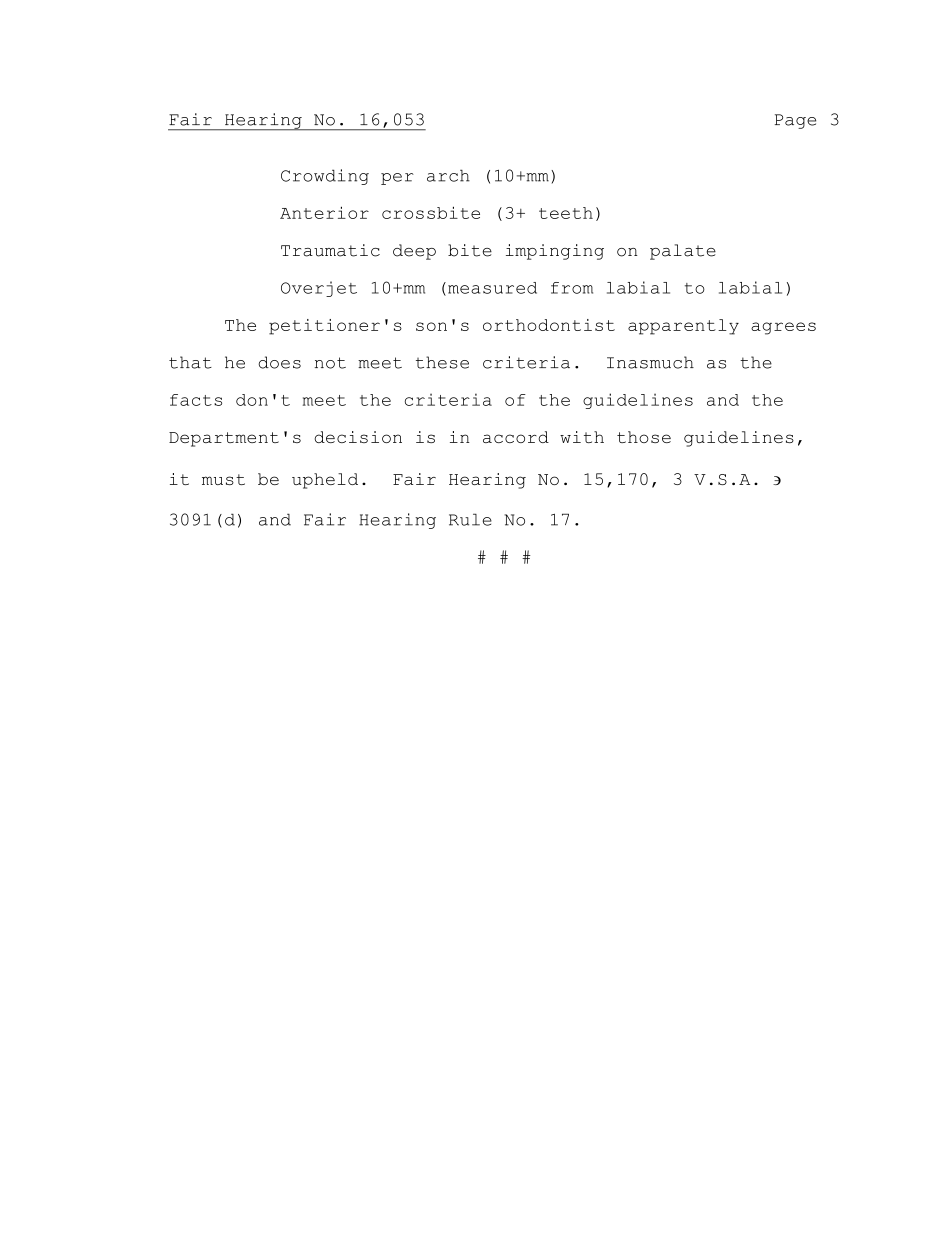  What do you see at coordinates (223, 479) in the page?
I see `must` at bounding box center [223, 479].
